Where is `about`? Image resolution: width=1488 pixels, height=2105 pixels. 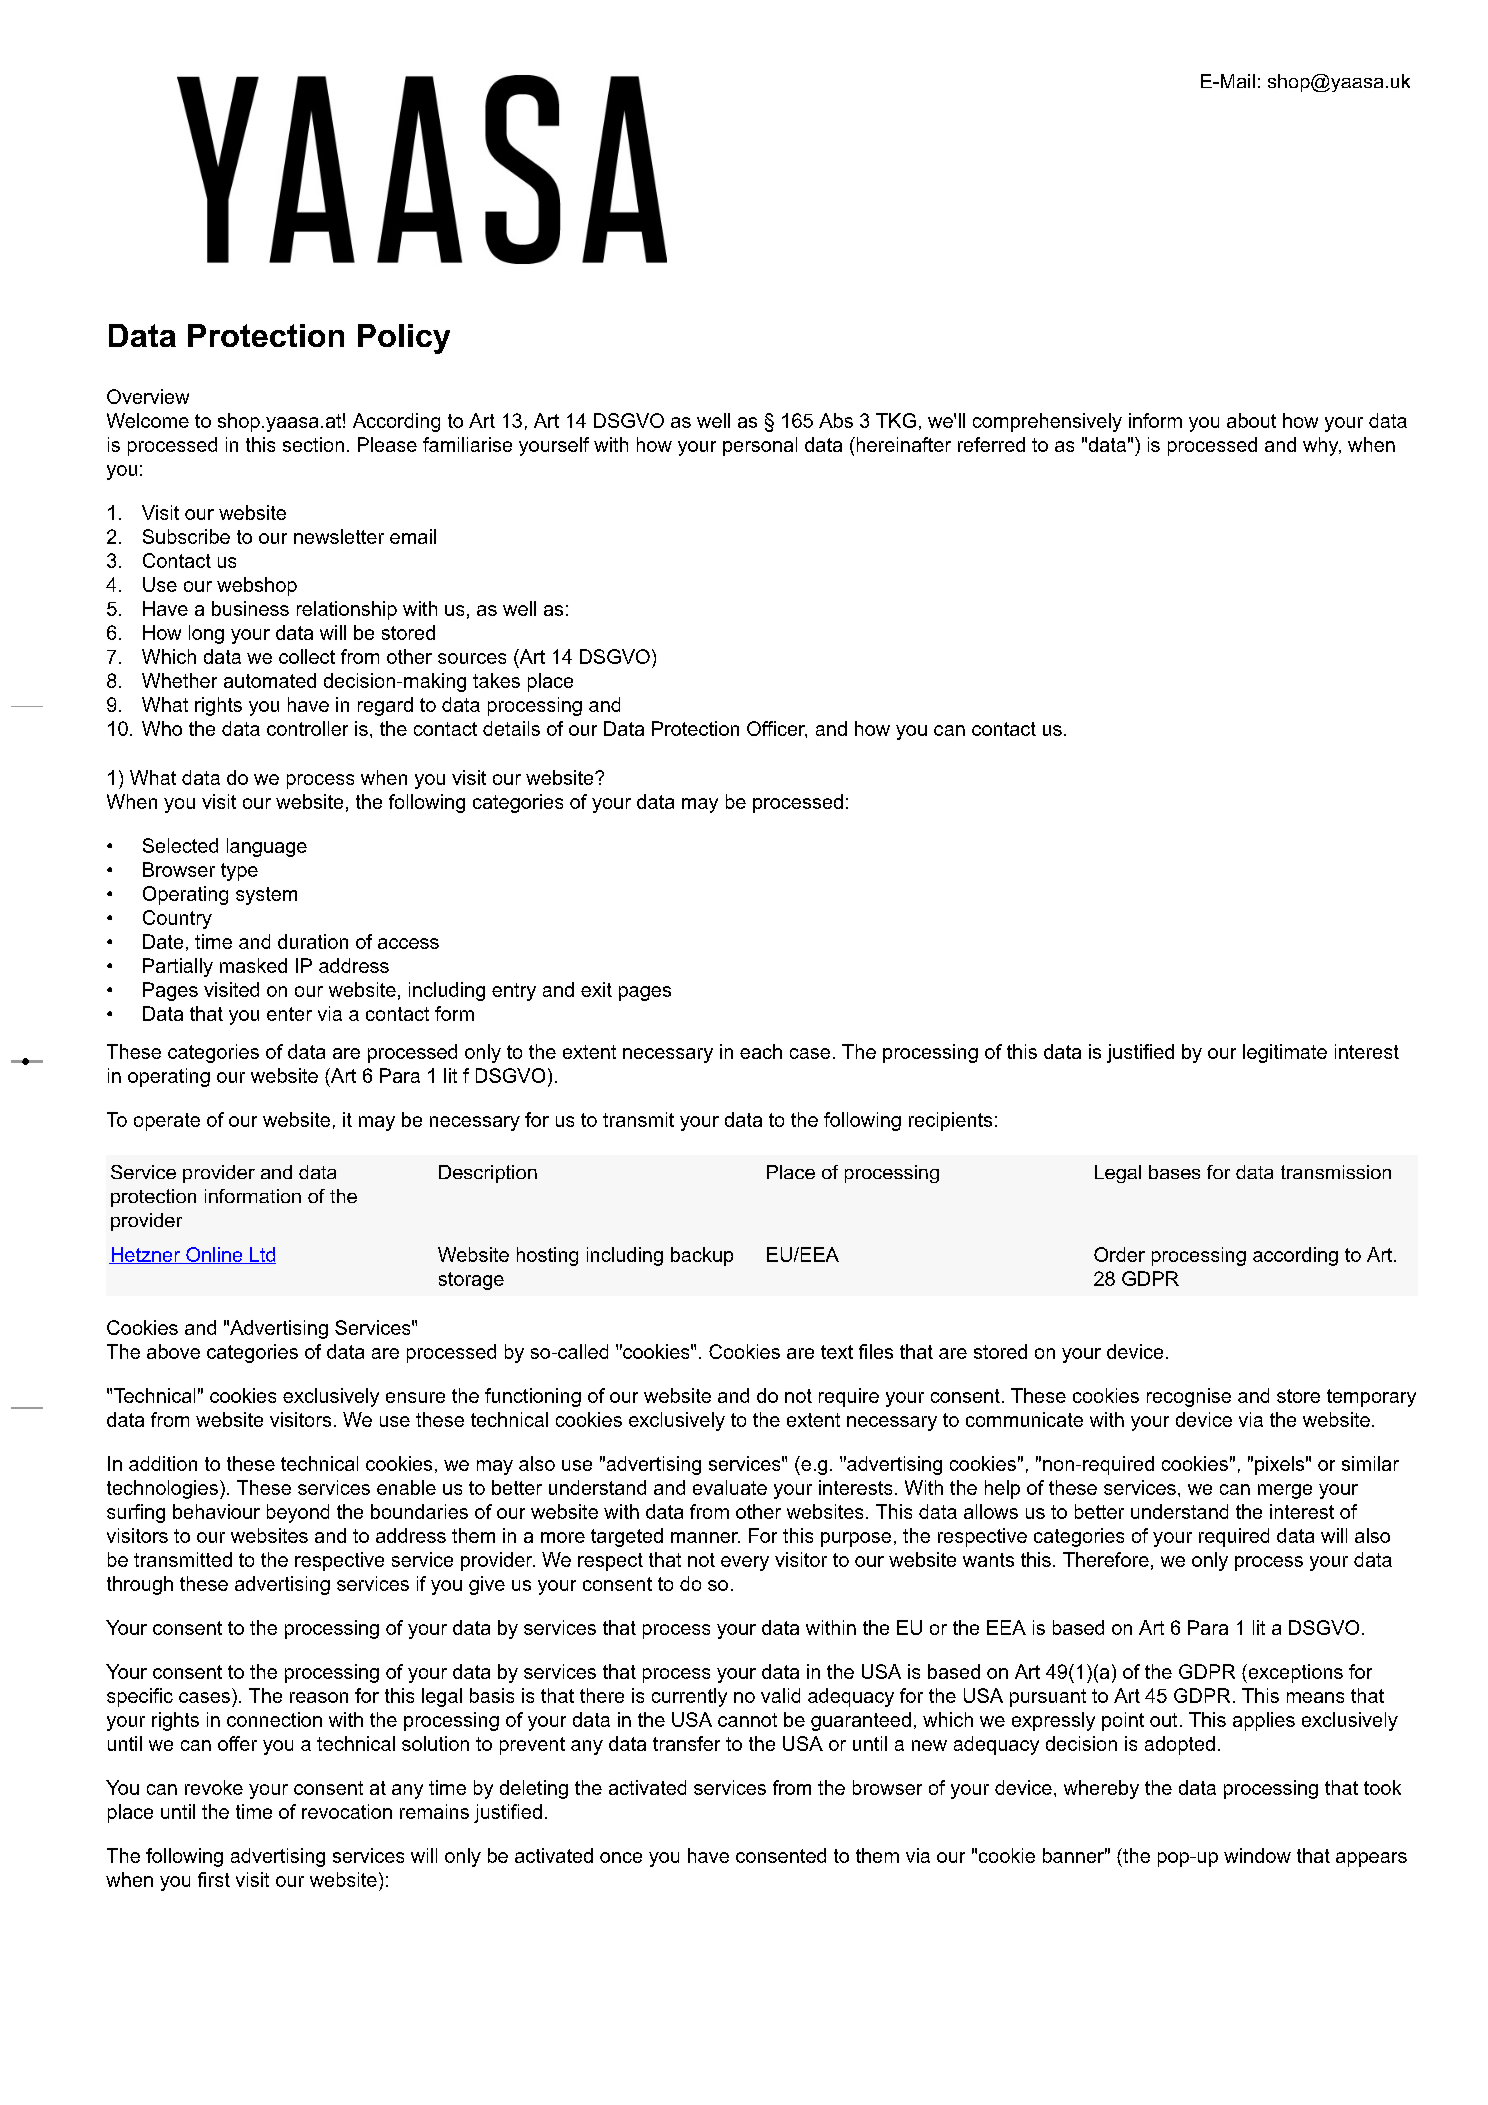 about is located at coordinates (1251, 420).
